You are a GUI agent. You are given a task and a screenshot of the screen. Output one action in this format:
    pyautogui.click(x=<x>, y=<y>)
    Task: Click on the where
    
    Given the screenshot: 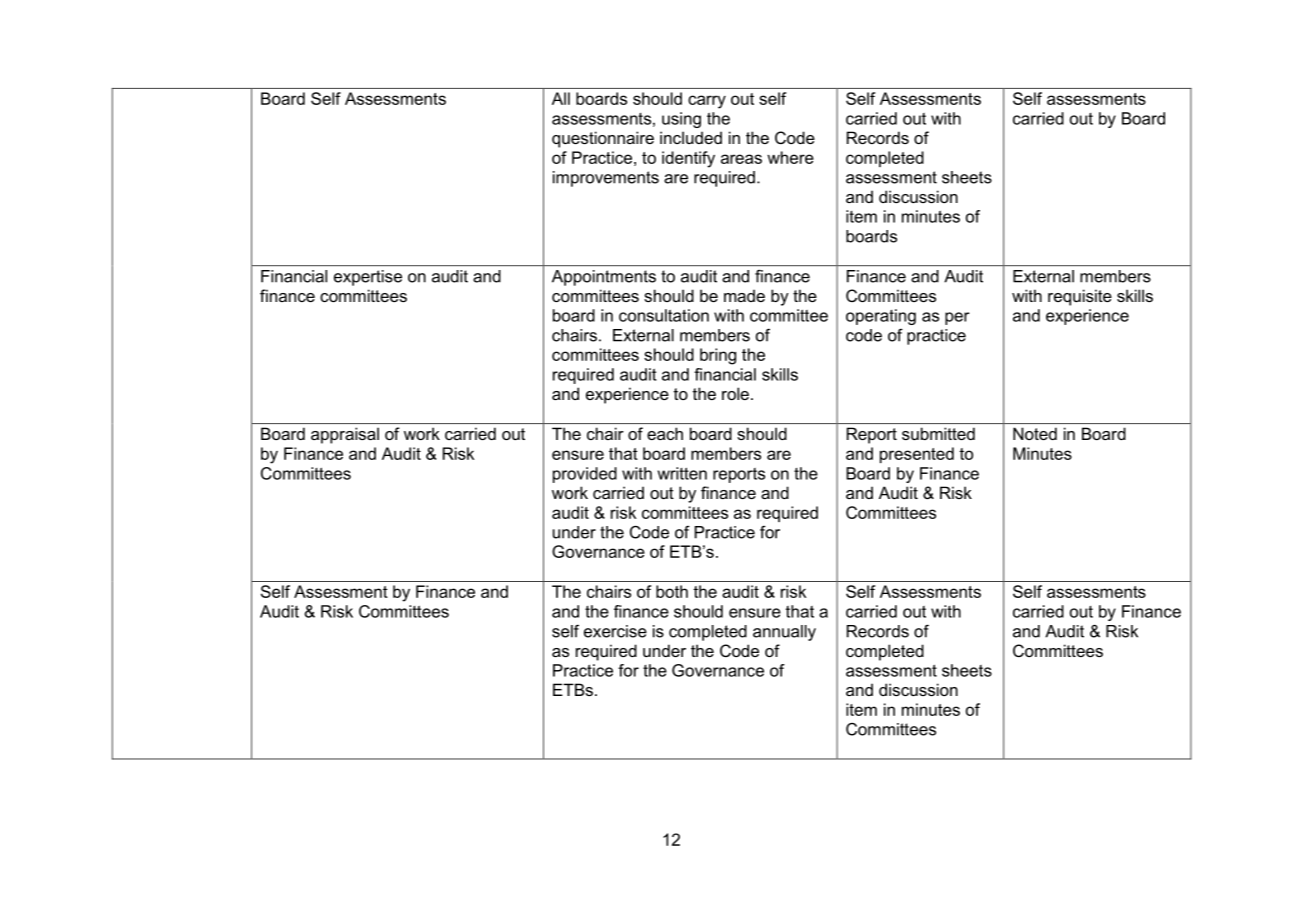 What is the action you would take?
    pyautogui.click(x=790, y=157)
